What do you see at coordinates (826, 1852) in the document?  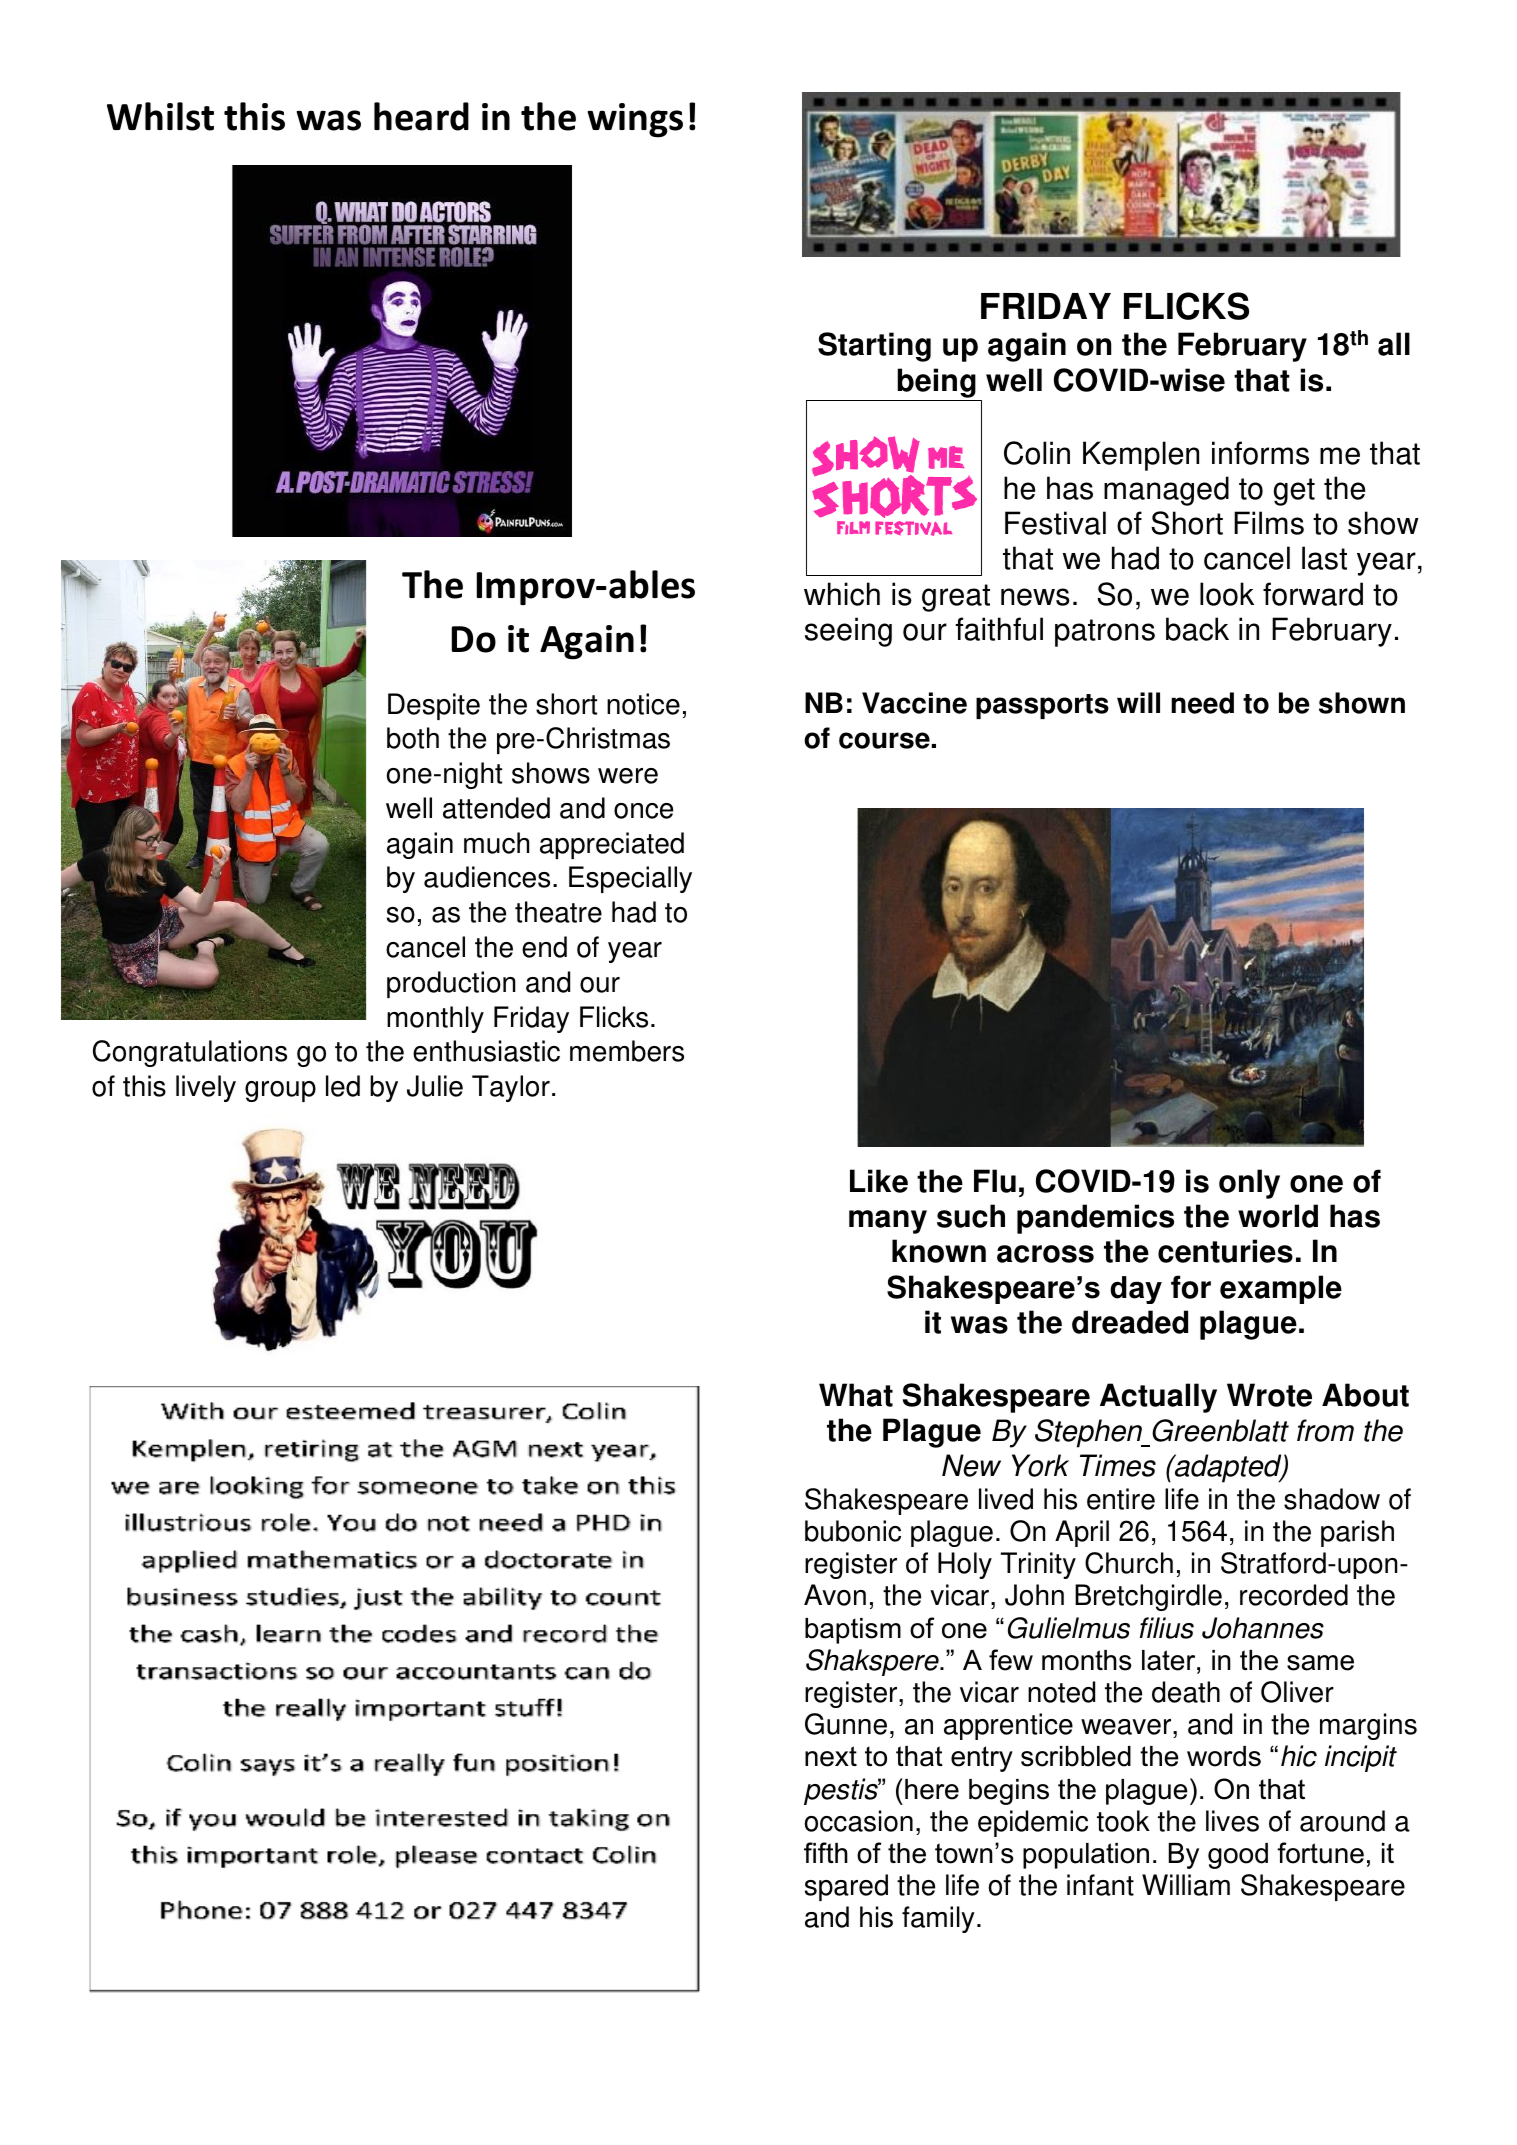 I see `fifth` at bounding box center [826, 1852].
